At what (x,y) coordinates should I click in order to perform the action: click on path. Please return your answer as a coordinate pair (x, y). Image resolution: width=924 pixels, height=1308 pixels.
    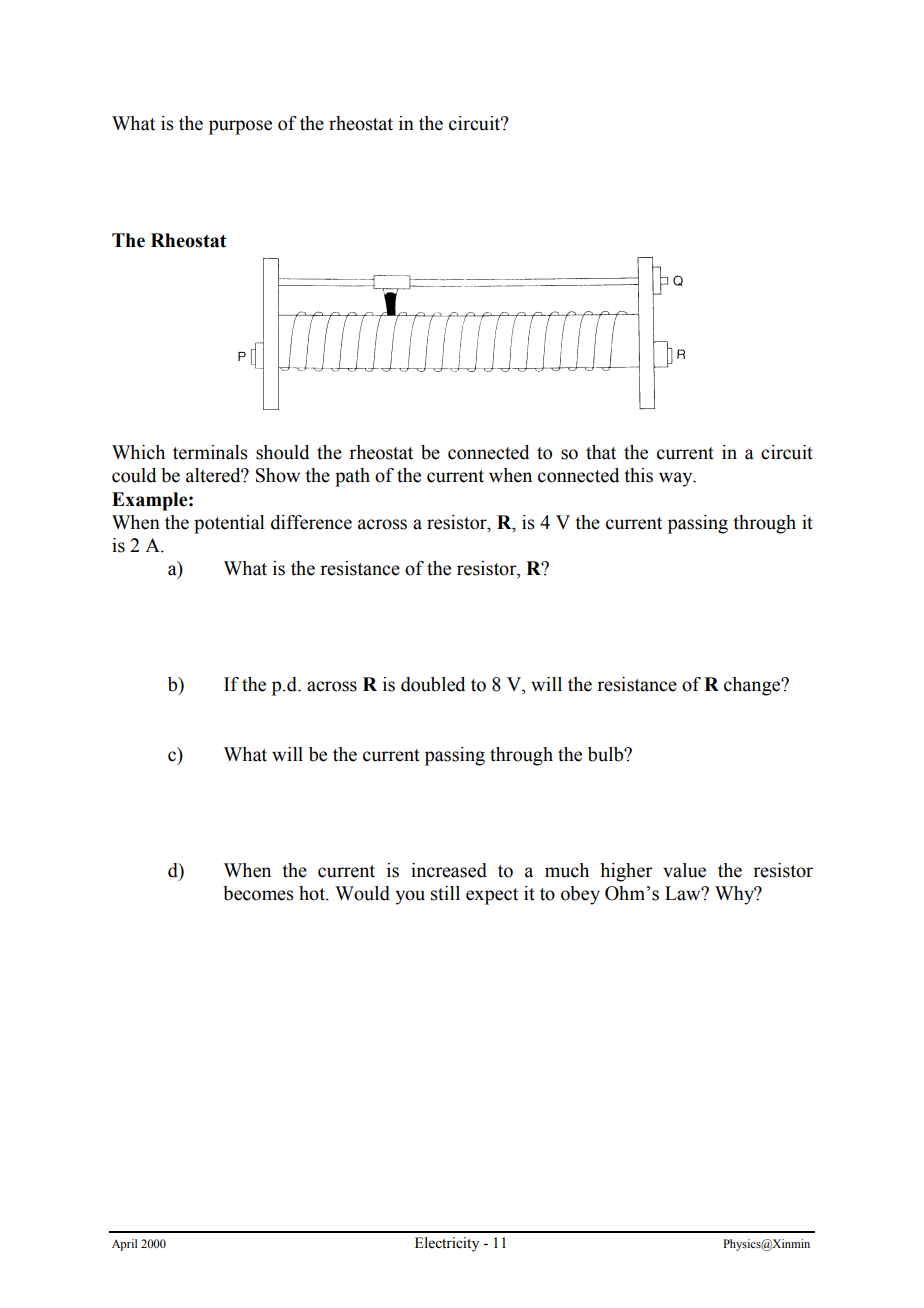
    Looking at the image, I should click on (352, 477).
